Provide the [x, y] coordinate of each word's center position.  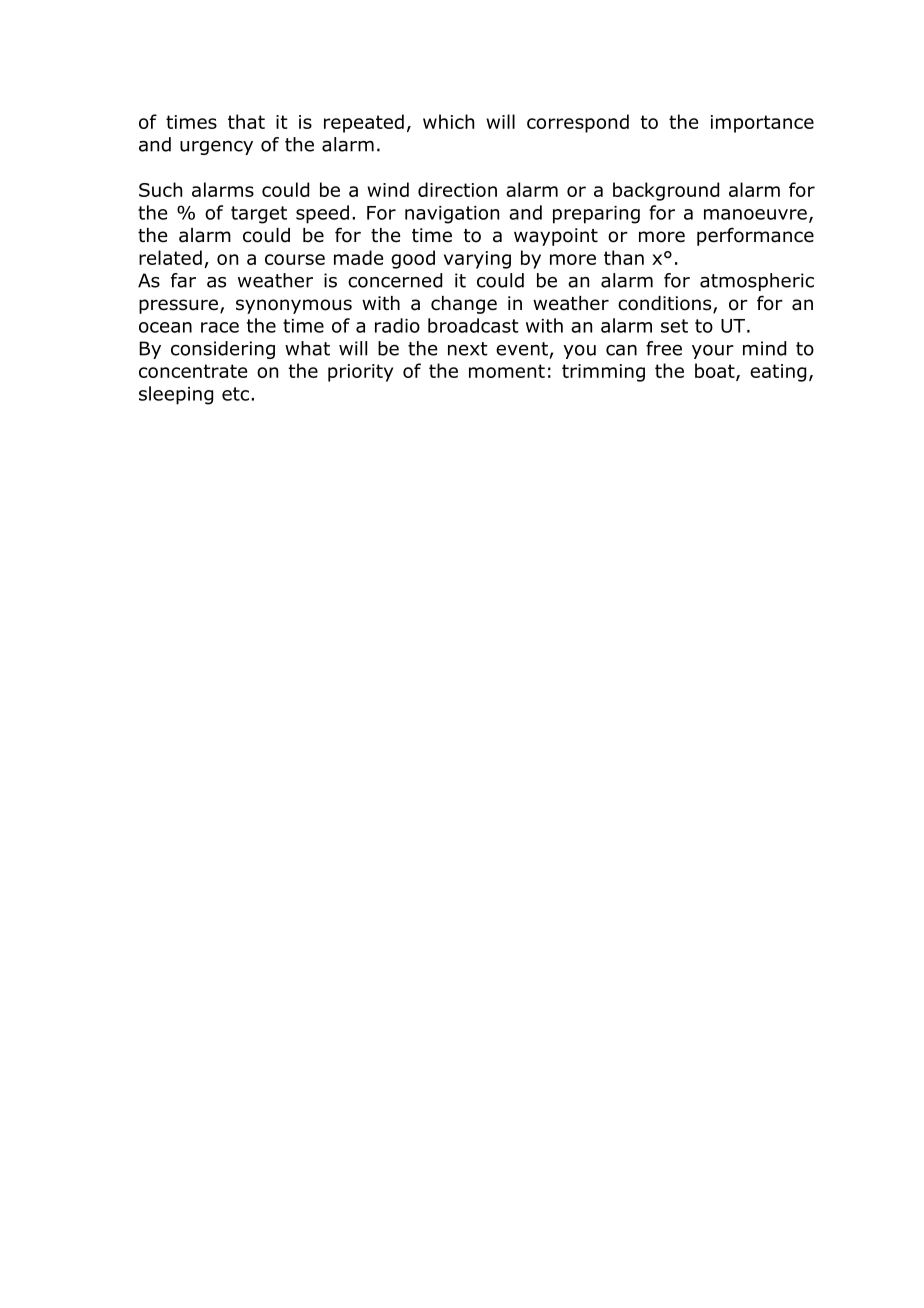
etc [237, 394]
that [246, 121]
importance [762, 124]
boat [716, 372]
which [448, 121]
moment [507, 371]
